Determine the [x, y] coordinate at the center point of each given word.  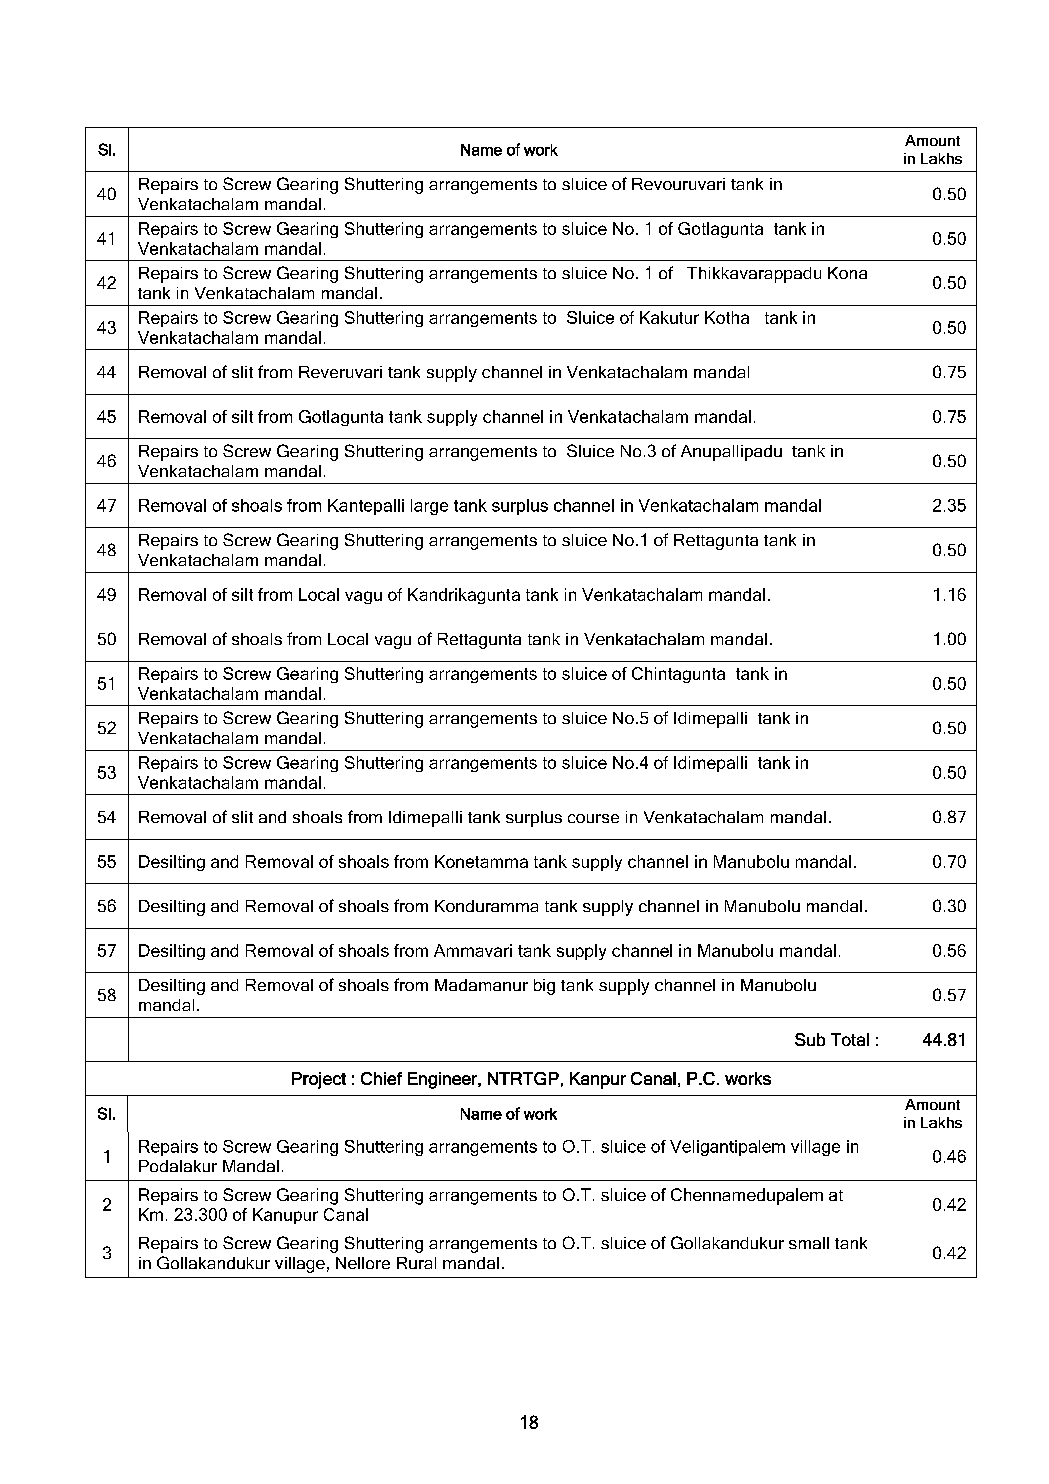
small [809, 1243]
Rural [416, 1263]
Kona [847, 273]
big [544, 987]
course [593, 818]
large [429, 507]
